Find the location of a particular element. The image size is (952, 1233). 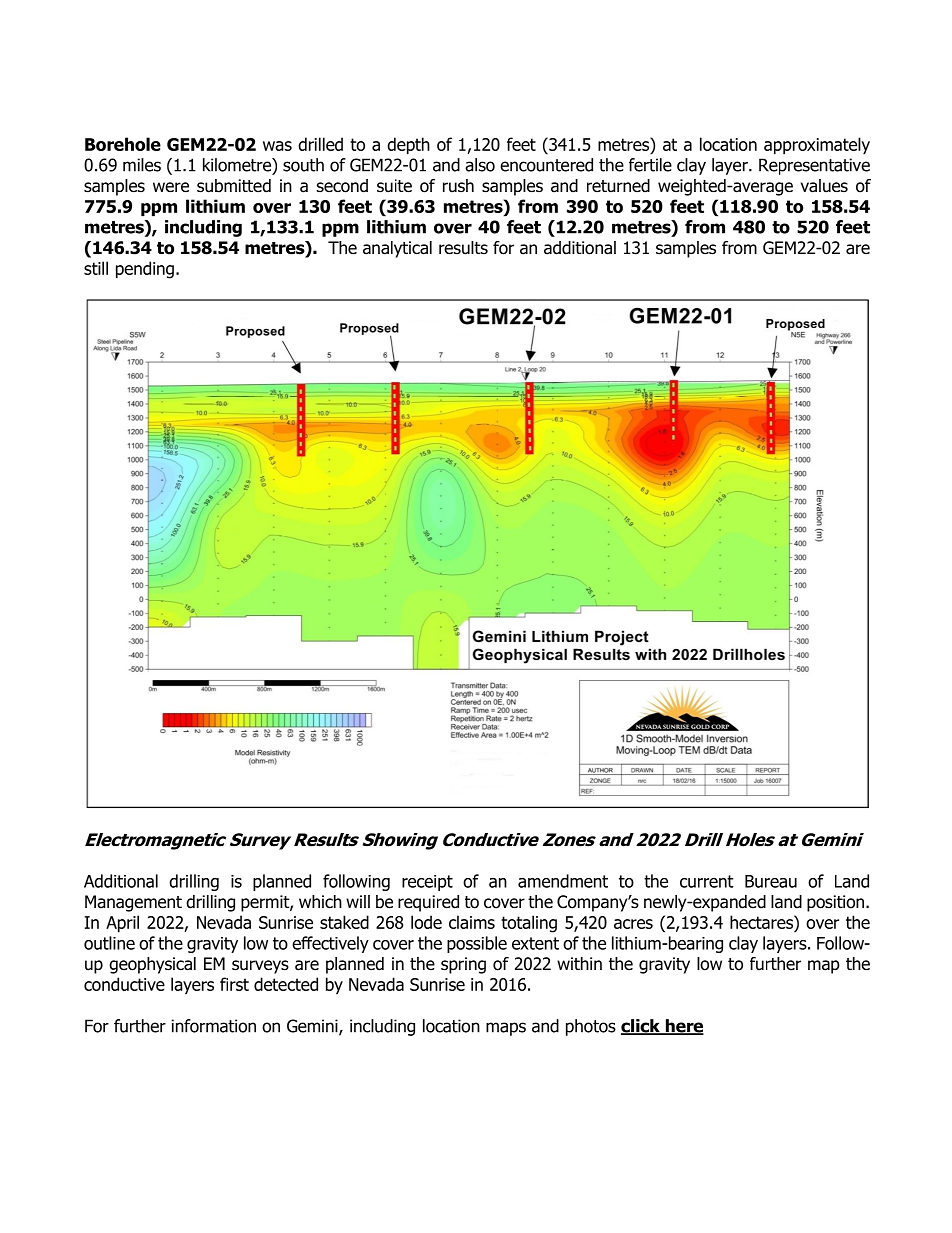

pending is located at coordinates (145, 270).
